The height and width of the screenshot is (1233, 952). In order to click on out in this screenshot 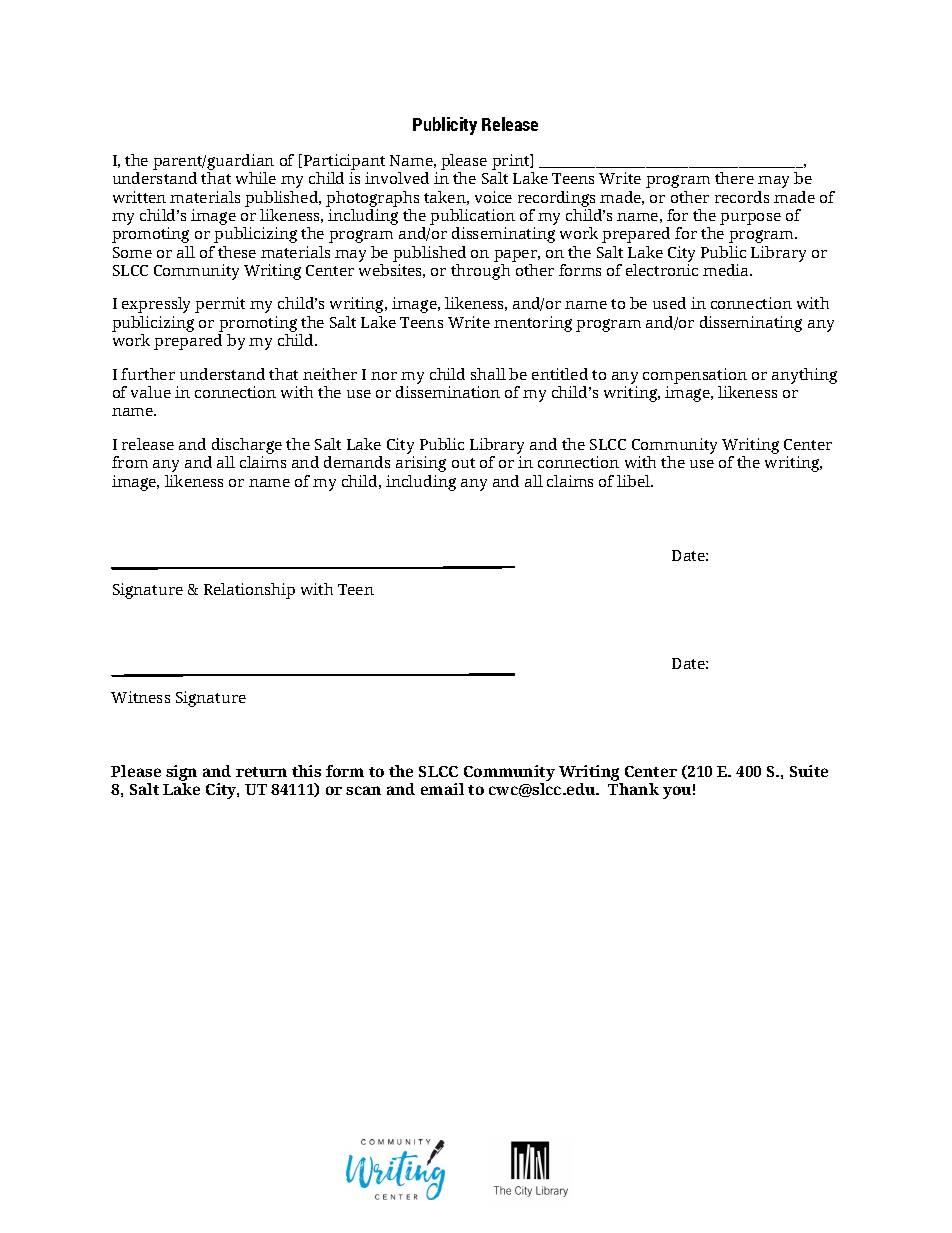, I will do `click(463, 463)`.
